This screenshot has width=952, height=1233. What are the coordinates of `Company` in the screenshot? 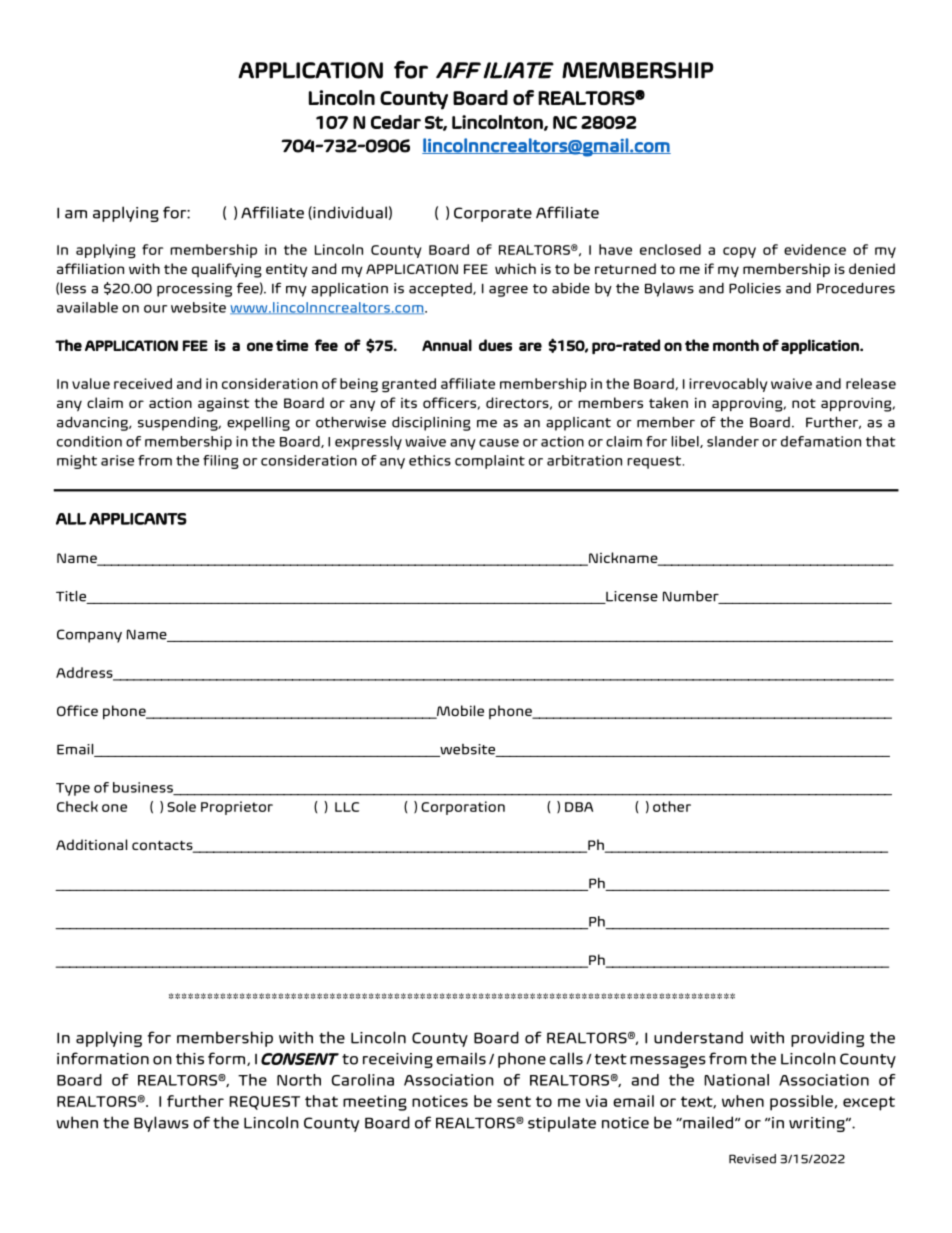 It's located at (89, 636).
